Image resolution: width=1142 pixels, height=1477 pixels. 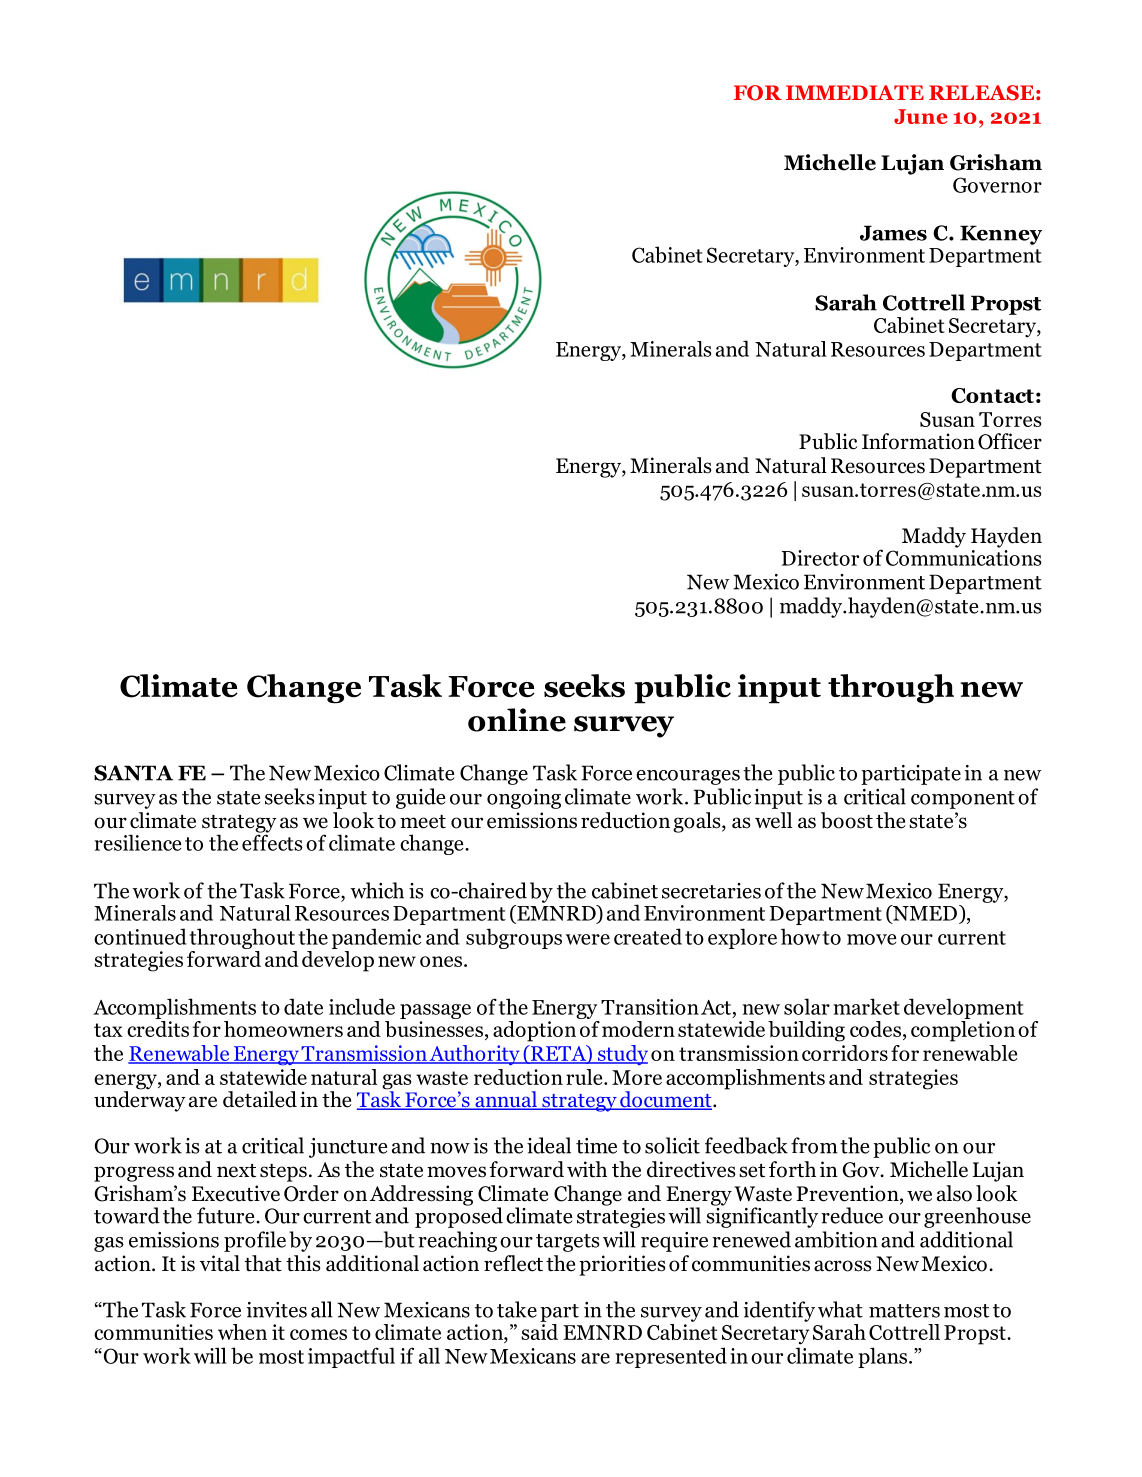 I want to click on Director, so click(x=820, y=558).
